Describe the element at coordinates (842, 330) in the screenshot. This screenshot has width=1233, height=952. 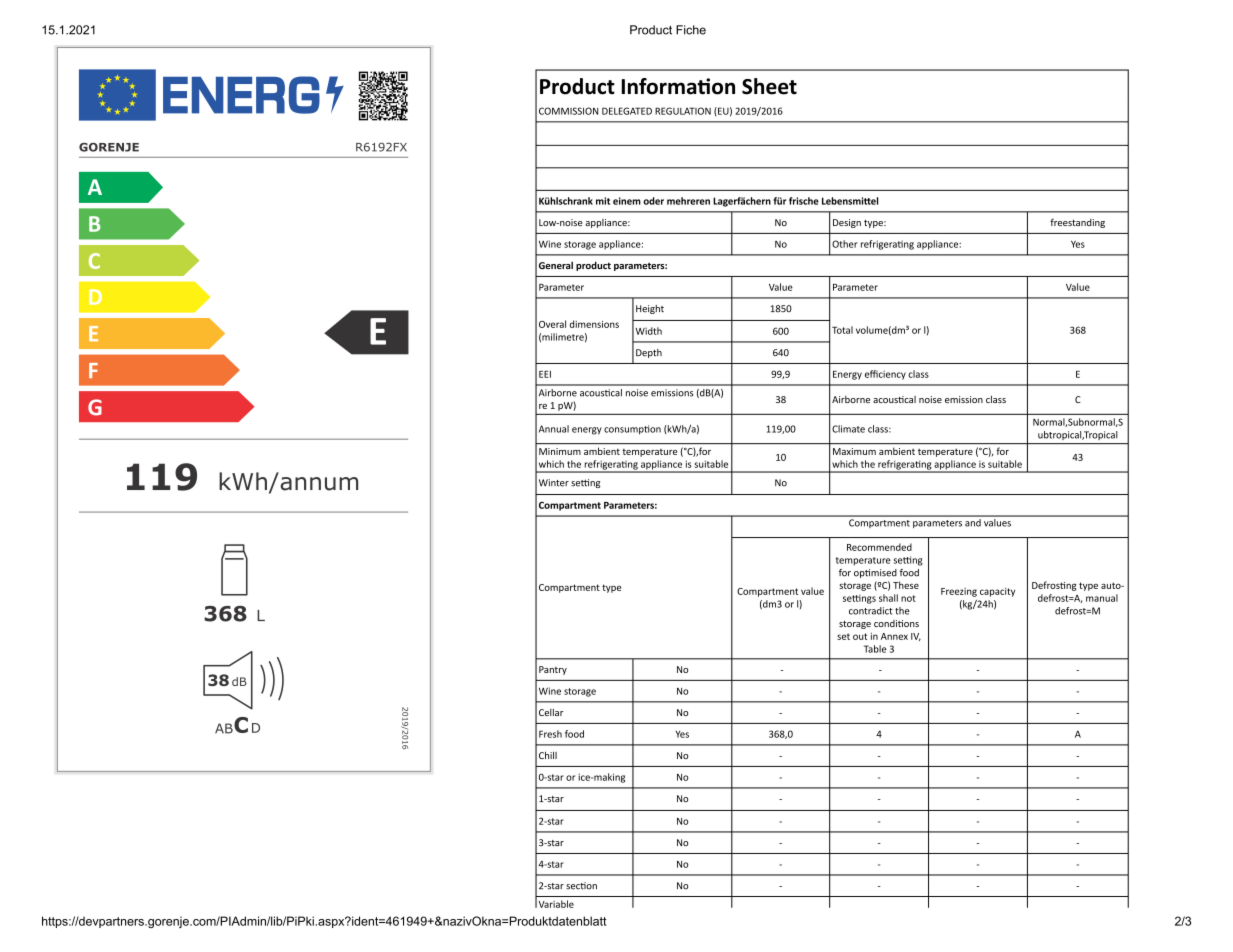
I see `Total` at that location.
